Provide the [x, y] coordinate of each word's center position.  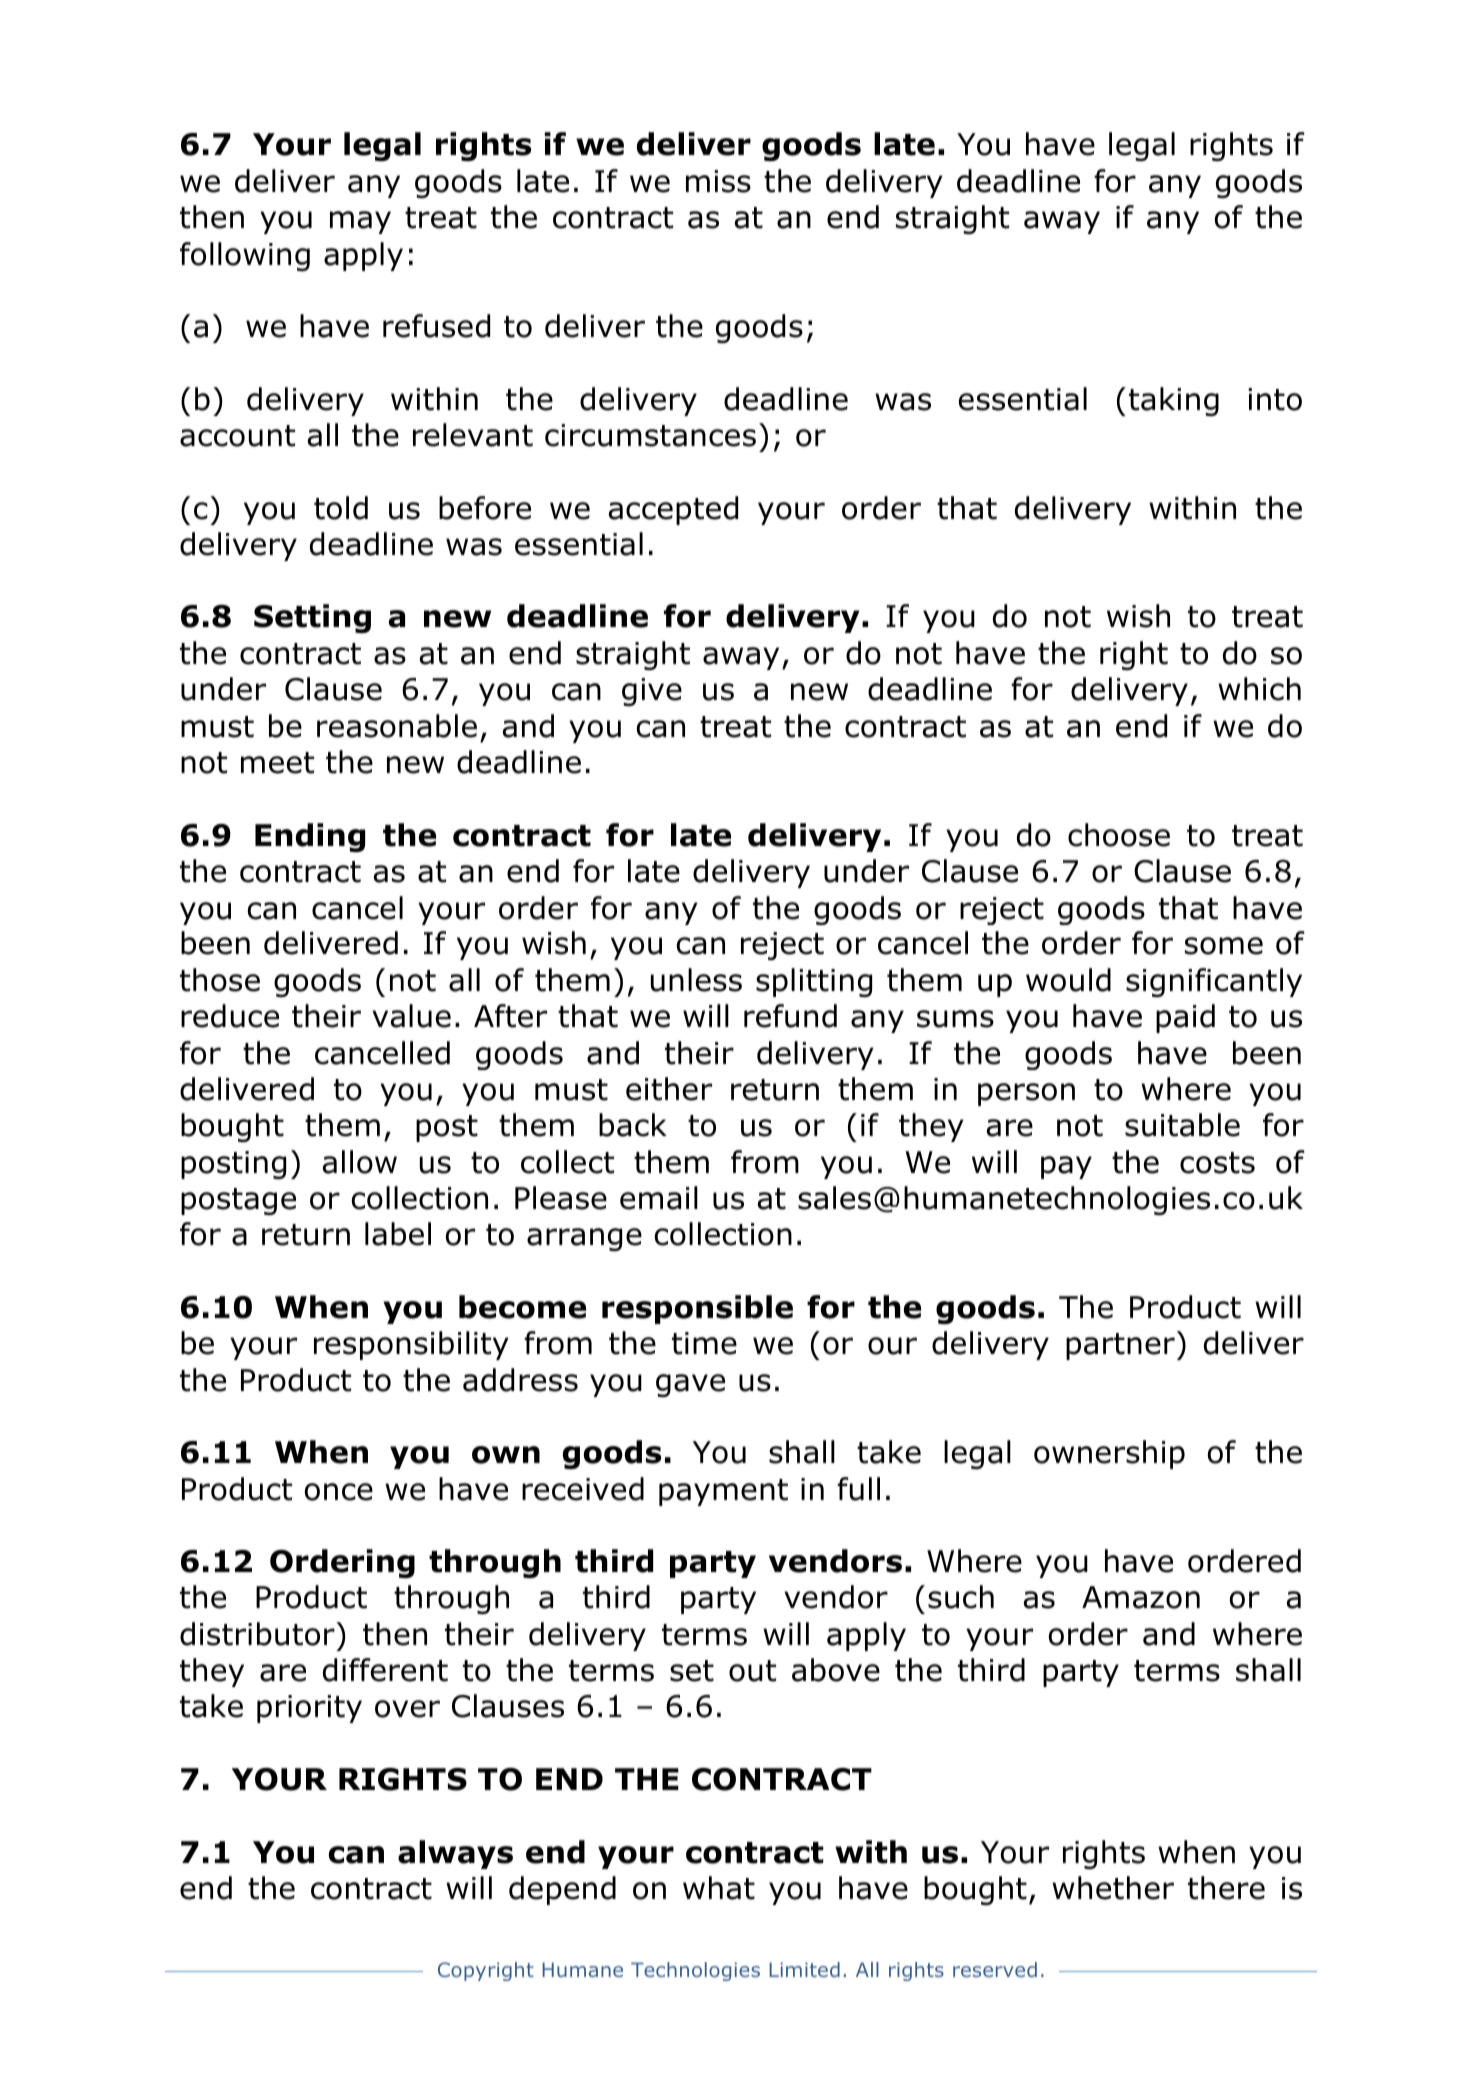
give [652, 692]
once [339, 1492]
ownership [1109, 1454]
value [411, 1016]
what [719, 1888]
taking [1174, 401]
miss [718, 181]
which [1259, 689]
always [455, 1854]
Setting [312, 618]
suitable [1182, 1125]
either [669, 1089]
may [360, 222]
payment [723, 1492]
